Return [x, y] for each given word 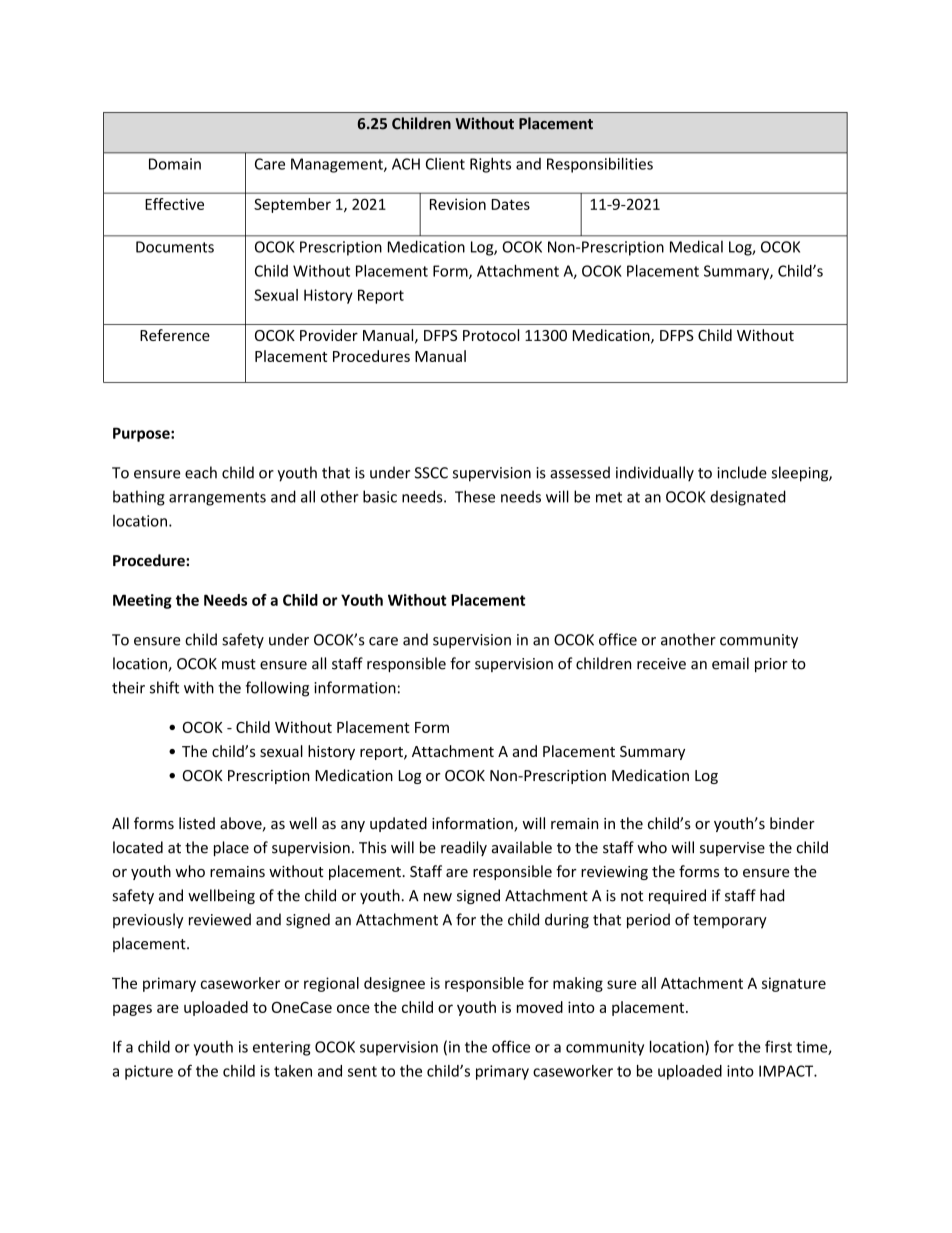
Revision [458, 204]
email [730, 663]
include [742, 472]
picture [149, 1072]
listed [197, 823]
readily [464, 848]
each [201, 472]
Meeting [142, 601]
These [475, 496]
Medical [696, 246]
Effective [174, 204]
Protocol [491, 335]
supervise [732, 849]
